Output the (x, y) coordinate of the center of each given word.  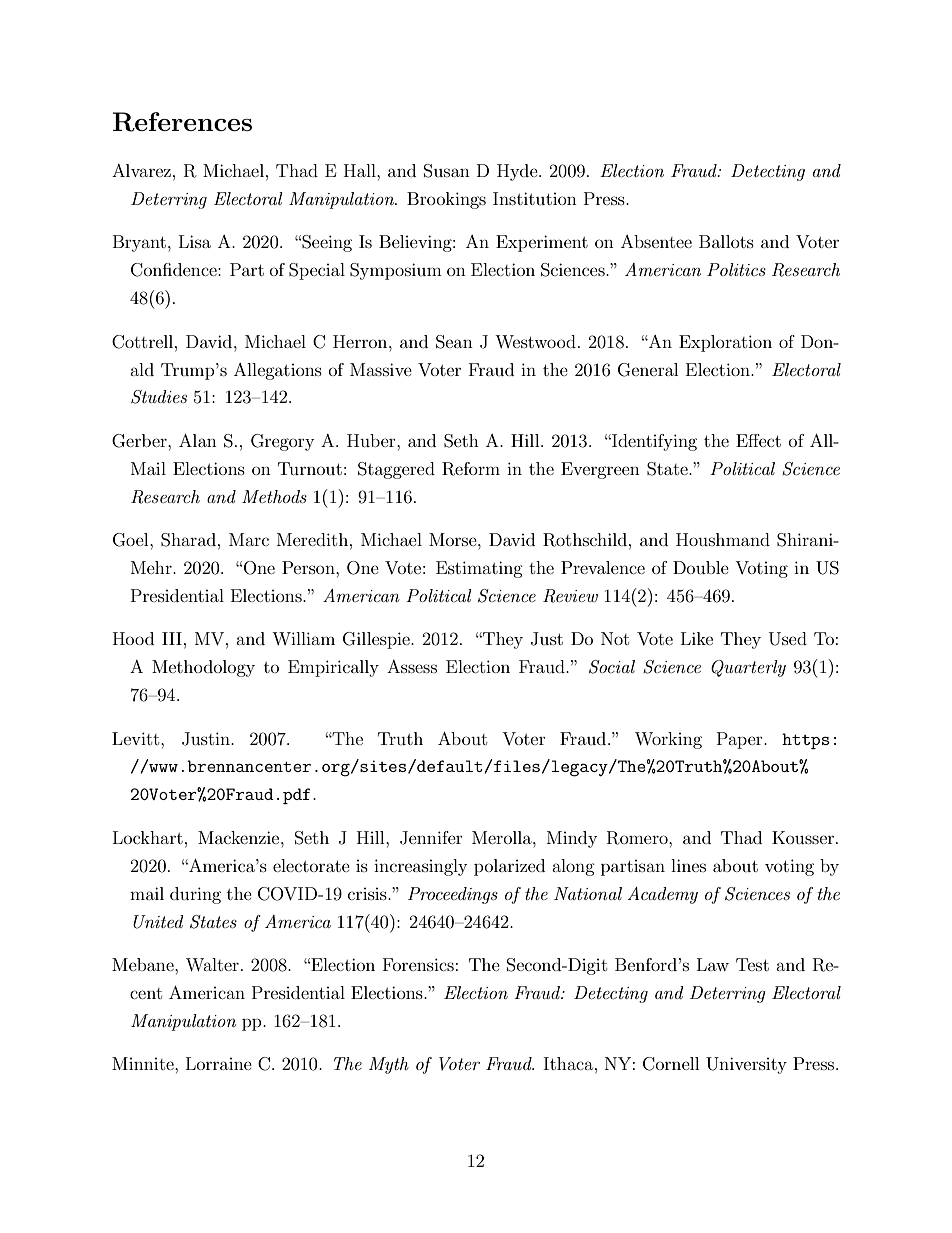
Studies (159, 397)
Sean (454, 342)
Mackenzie (240, 837)
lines (688, 865)
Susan (447, 171)
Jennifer (431, 838)
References (182, 122)
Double (701, 567)
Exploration (725, 343)
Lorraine (219, 1063)
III (172, 638)
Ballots (726, 241)
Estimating (479, 569)
